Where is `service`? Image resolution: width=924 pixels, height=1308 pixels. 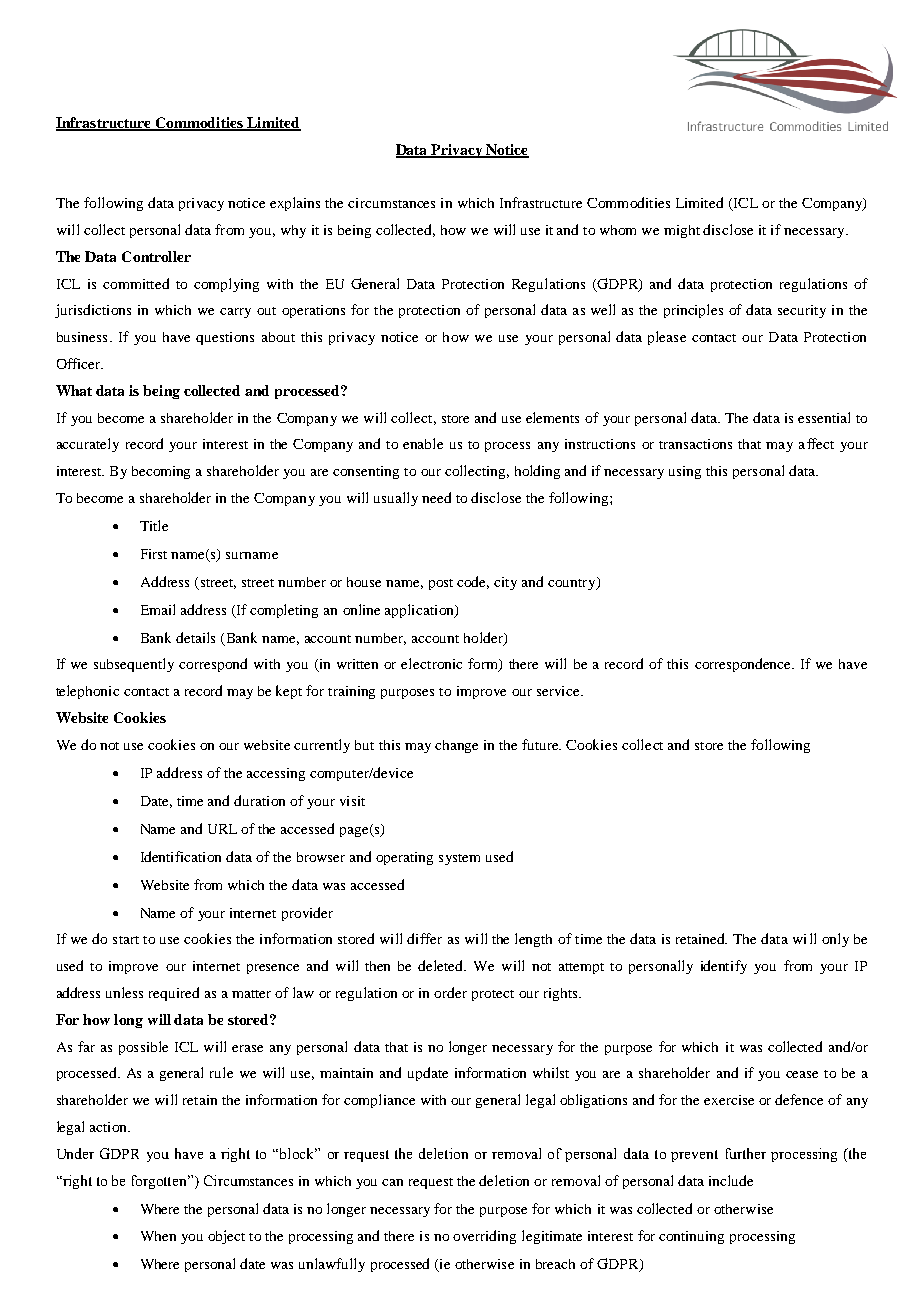 service is located at coordinates (559, 691).
